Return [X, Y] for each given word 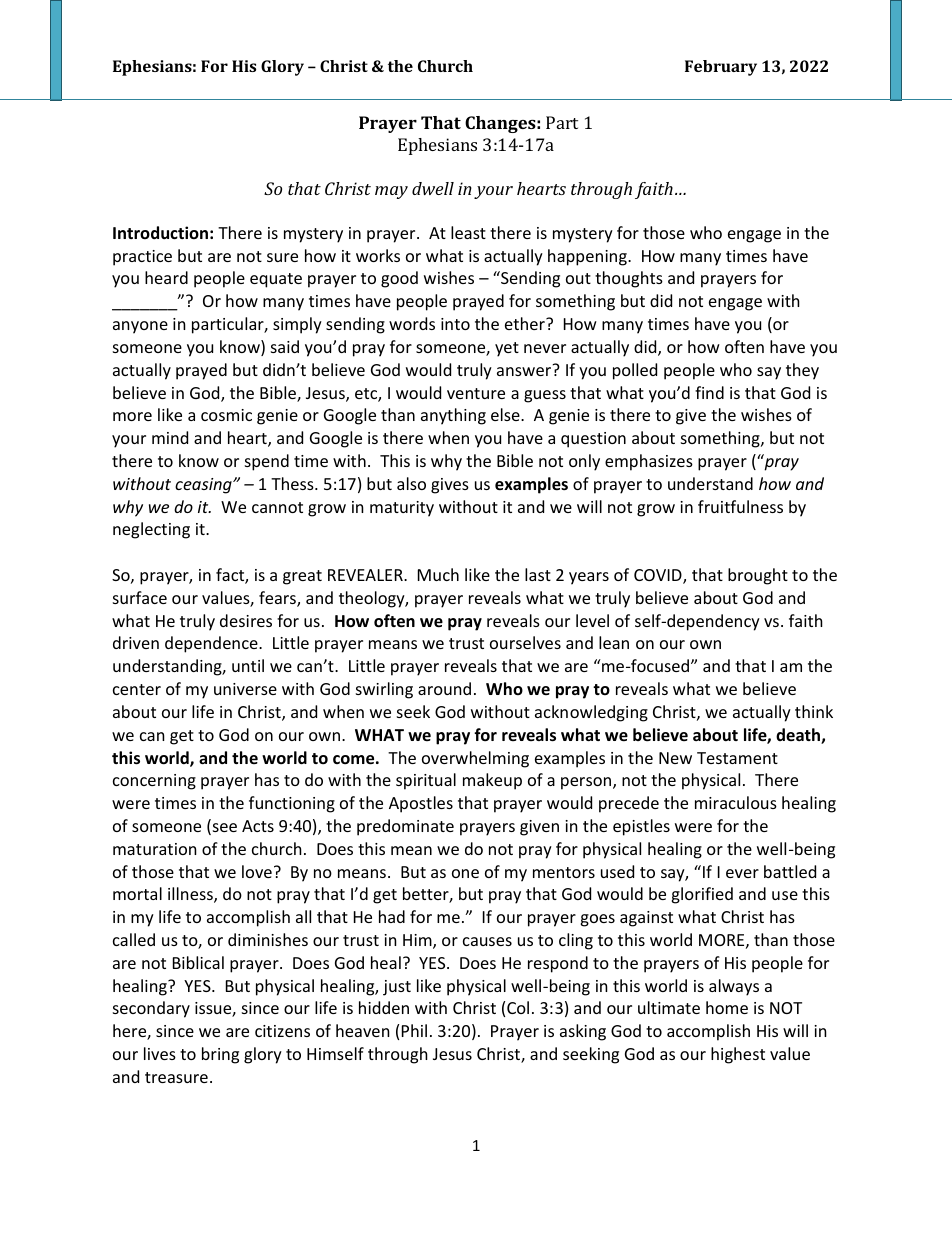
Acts [258, 826]
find [709, 392]
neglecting [151, 530]
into [455, 324]
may [391, 192]
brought [758, 576]
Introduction [160, 232]
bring [220, 1055]
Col [518, 1007]
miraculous [736, 802]
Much [438, 574]
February [721, 68]
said [285, 346]
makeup [492, 781]
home [727, 1007]
